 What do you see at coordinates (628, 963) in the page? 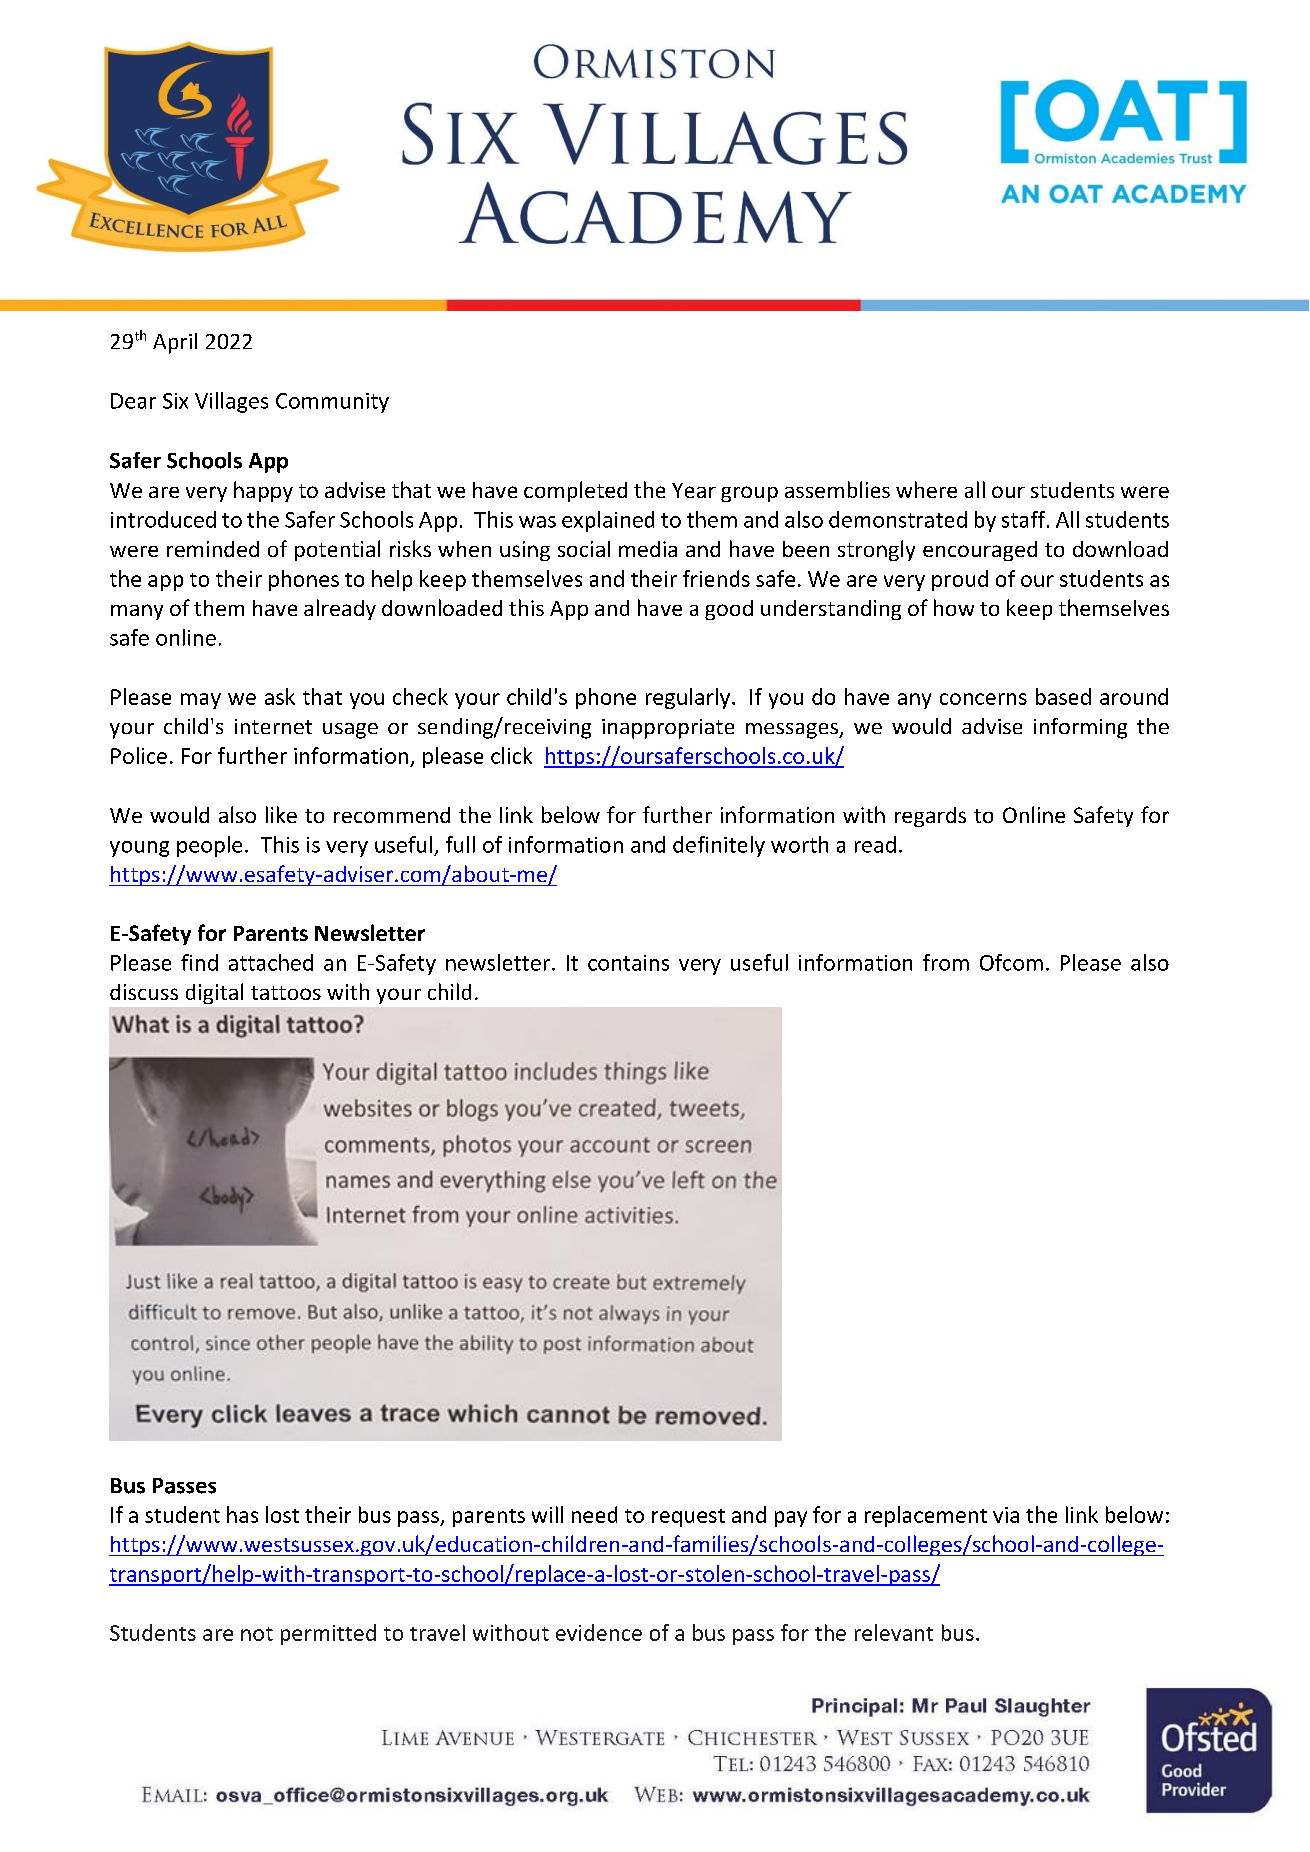
I see `contains` at bounding box center [628, 963].
